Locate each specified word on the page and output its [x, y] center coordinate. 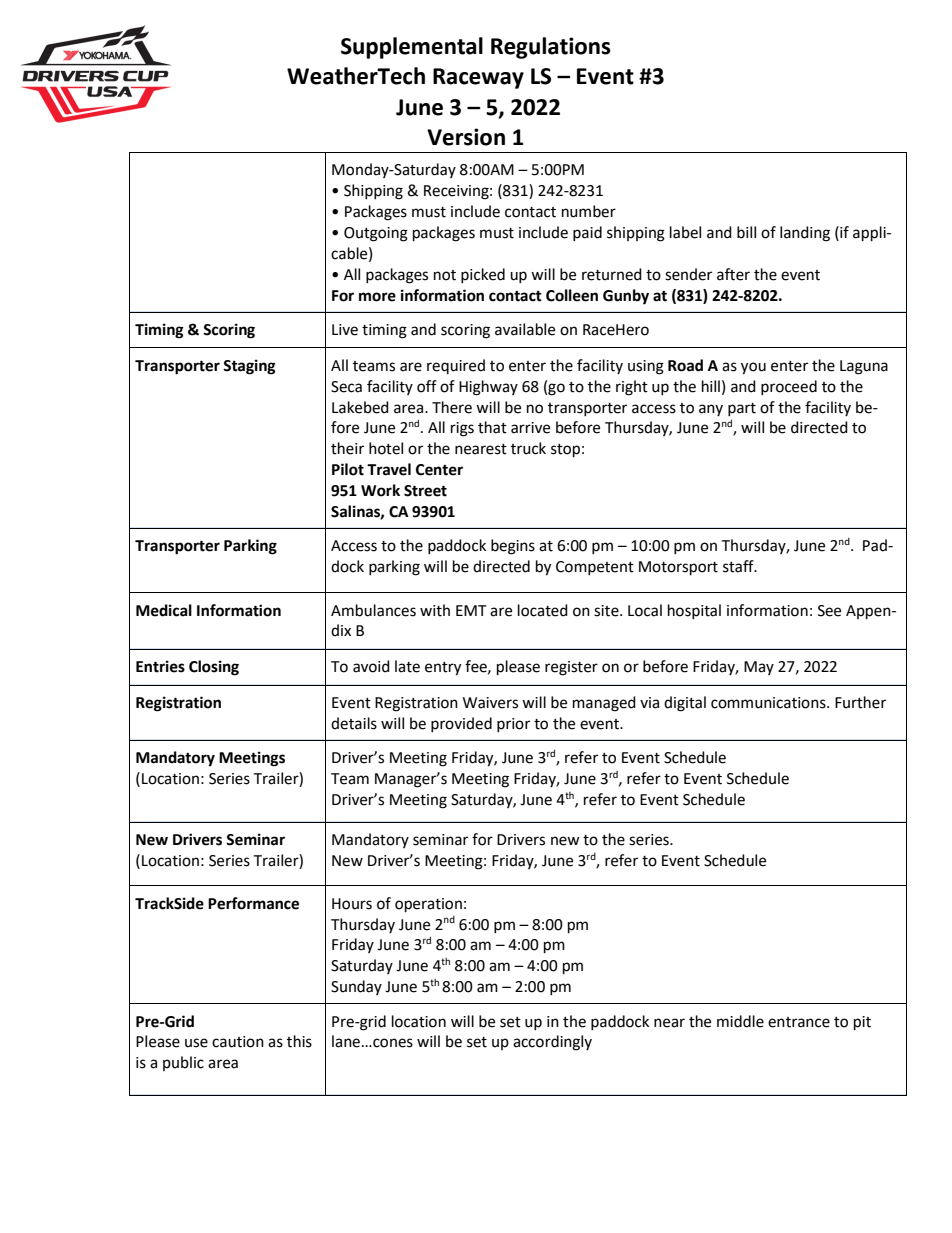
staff [739, 566]
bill [746, 232]
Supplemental [412, 48]
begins [513, 547]
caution [238, 1042]
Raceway [478, 78]
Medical [164, 610]
